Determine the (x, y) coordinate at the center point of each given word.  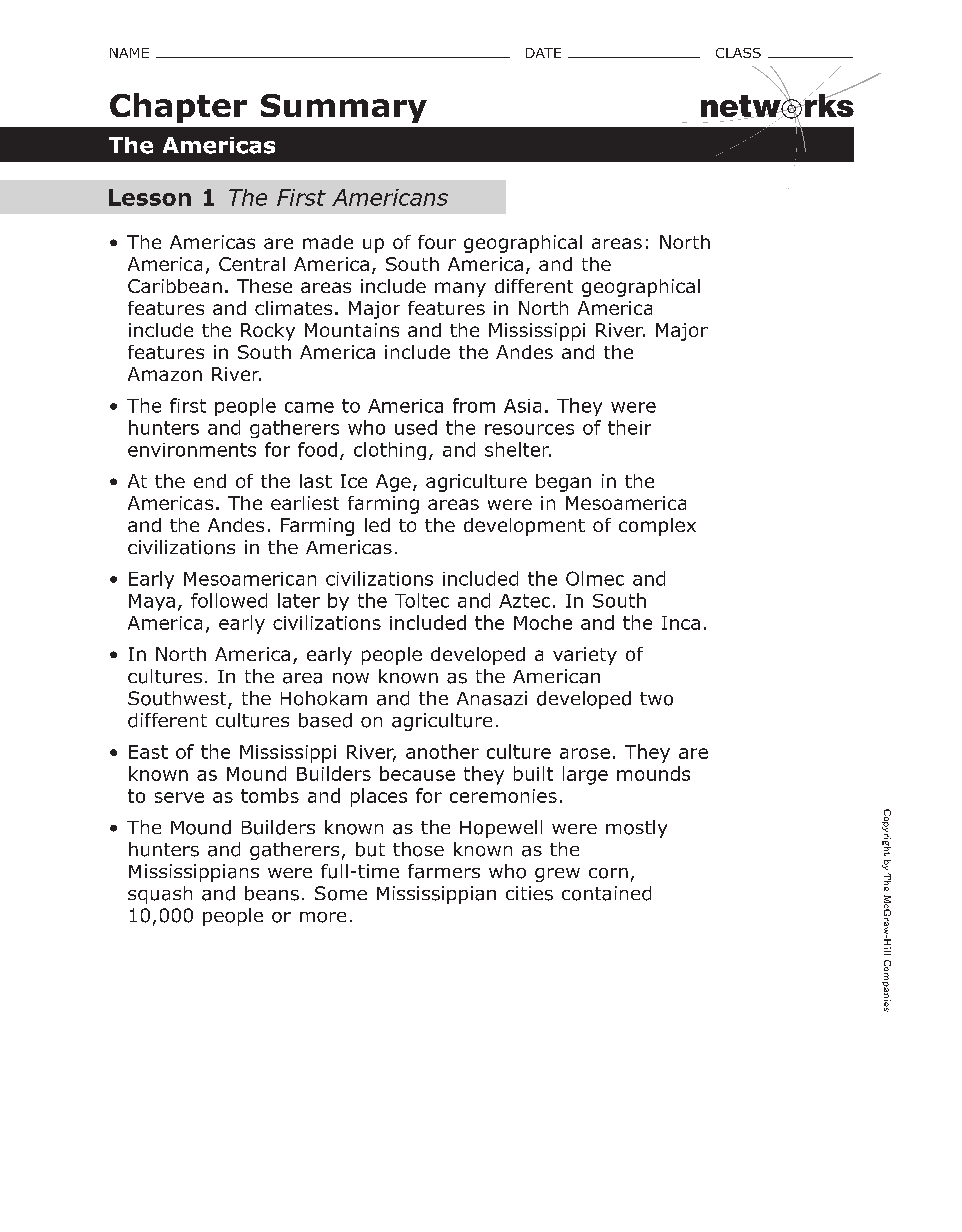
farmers (444, 871)
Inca (681, 623)
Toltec (422, 600)
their (629, 427)
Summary (344, 108)
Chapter (178, 108)
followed (229, 600)
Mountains (352, 330)
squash (160, 895)
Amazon (165, 374)
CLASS (738, 53)
